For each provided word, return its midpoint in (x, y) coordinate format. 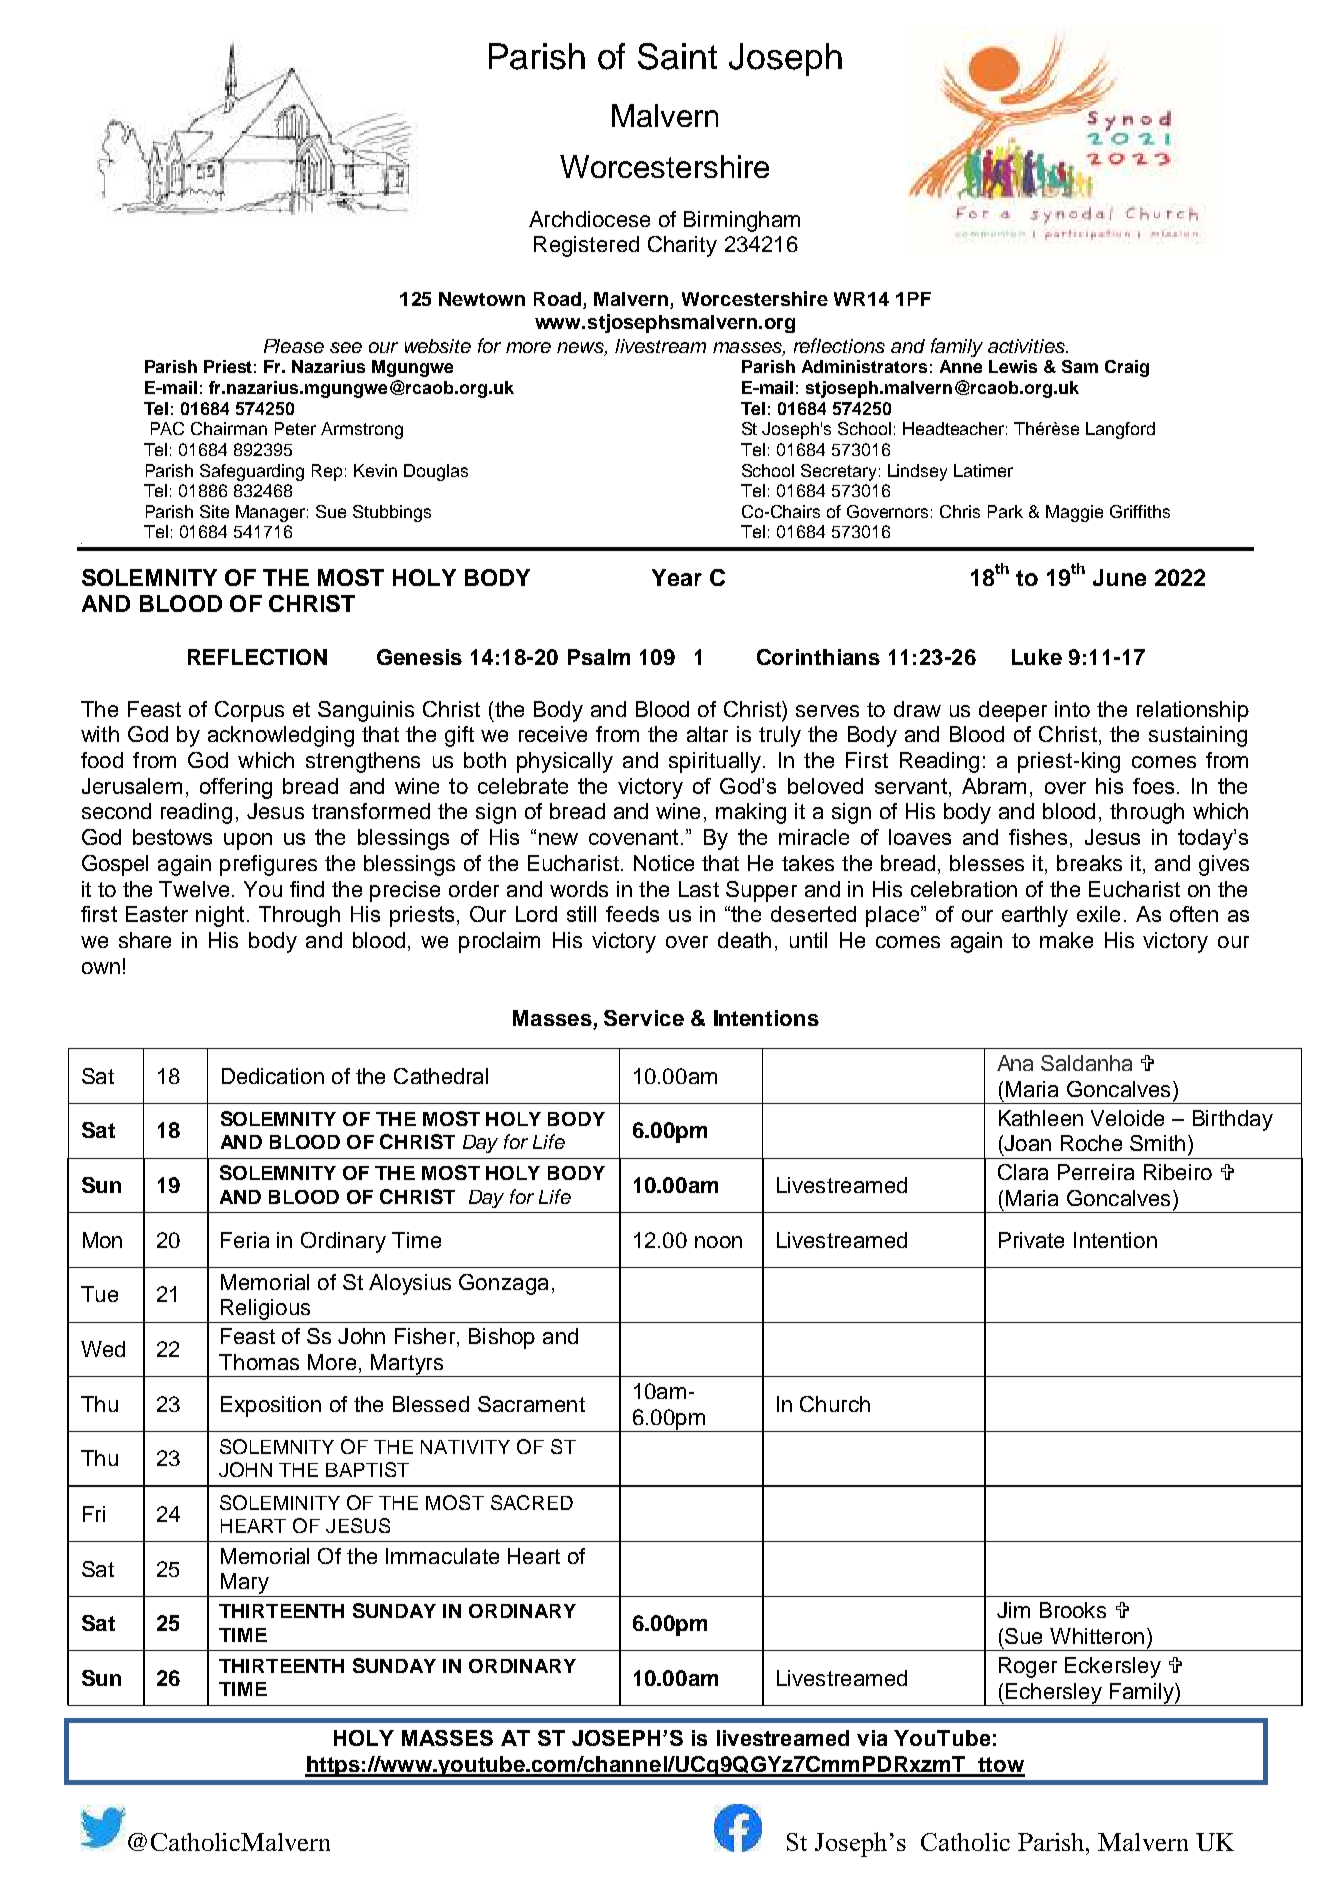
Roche (1091, 1143)
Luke (1037, 657)
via (872, 1738)
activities (1027, 346)
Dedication (273, 1076)
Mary (245, 1585)
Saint (677, 56)
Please (294, 346)
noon (718, 1242)
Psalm (599, 657)
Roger (1028, 1667)
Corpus (249, 711)
